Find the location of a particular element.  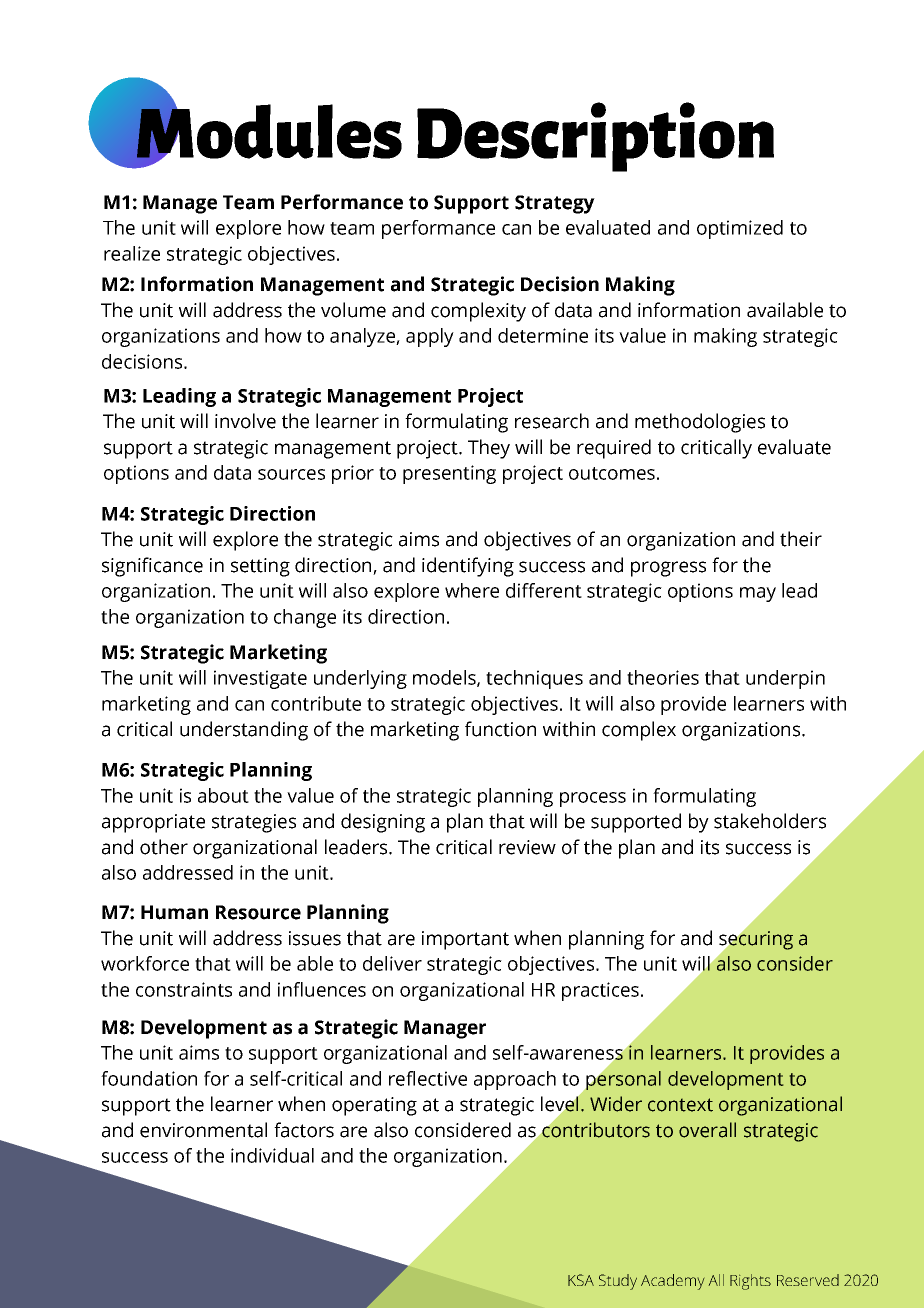

understanding is located at coordinates (244, 731).
